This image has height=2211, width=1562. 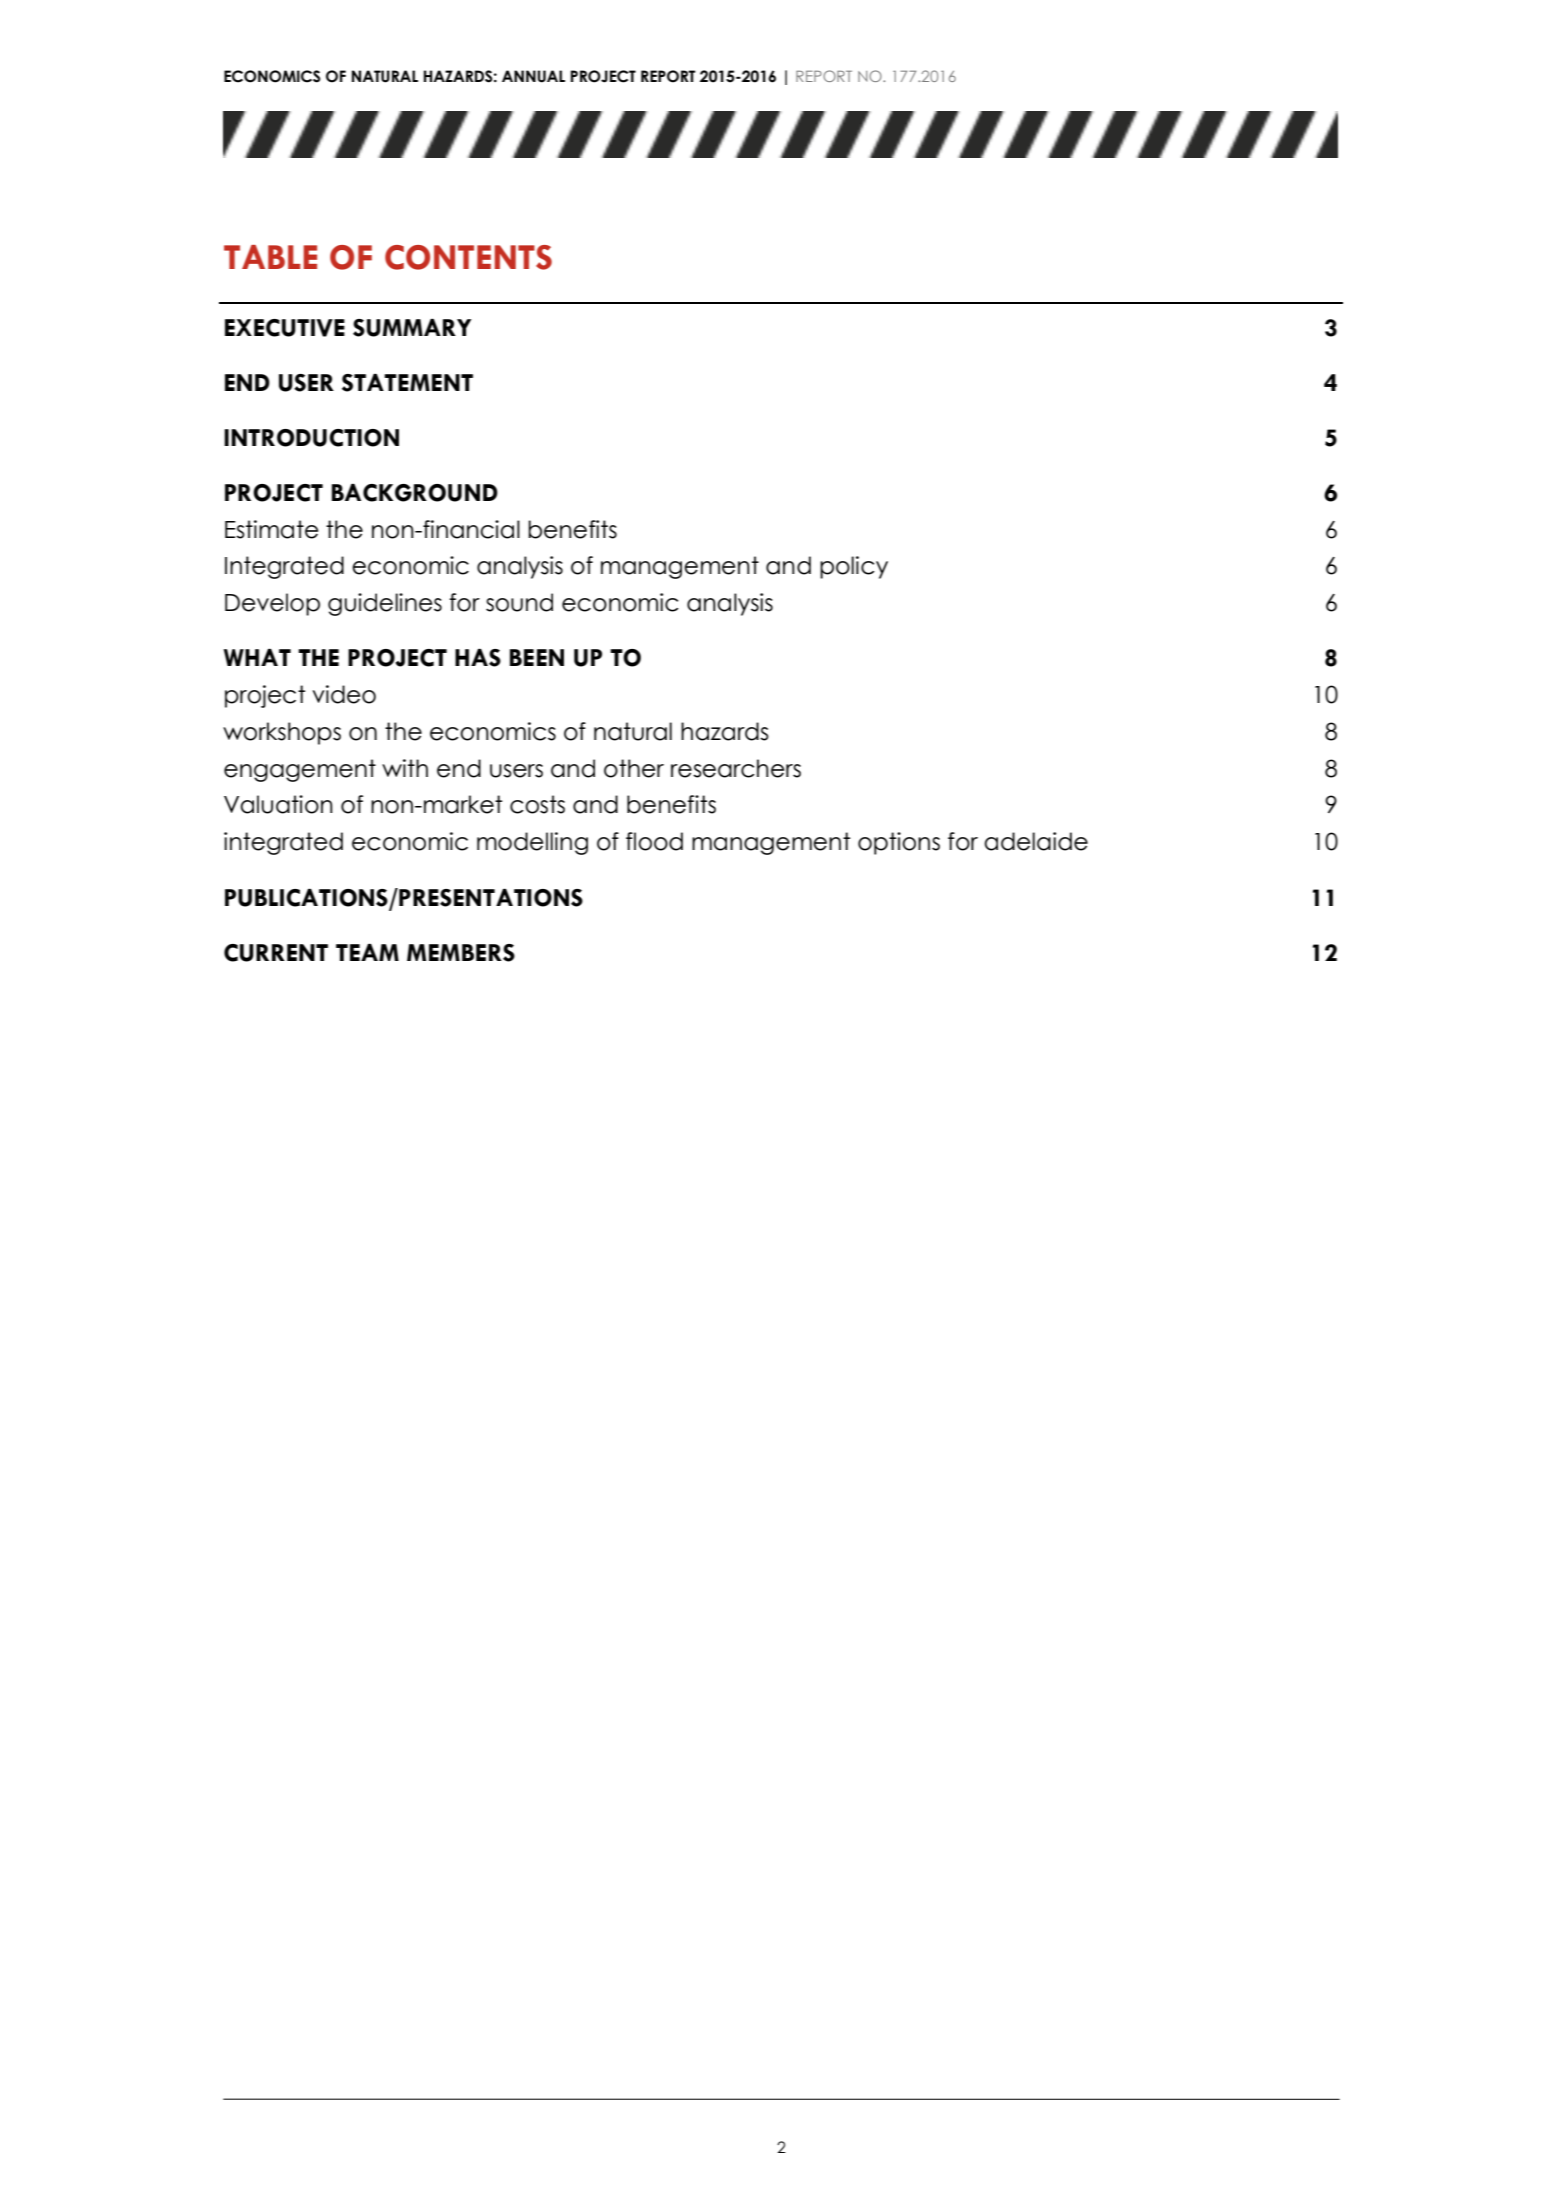 What do you see at coordinates (634, 768) in the image?
I see `other` at bounding box center [634, 768].
